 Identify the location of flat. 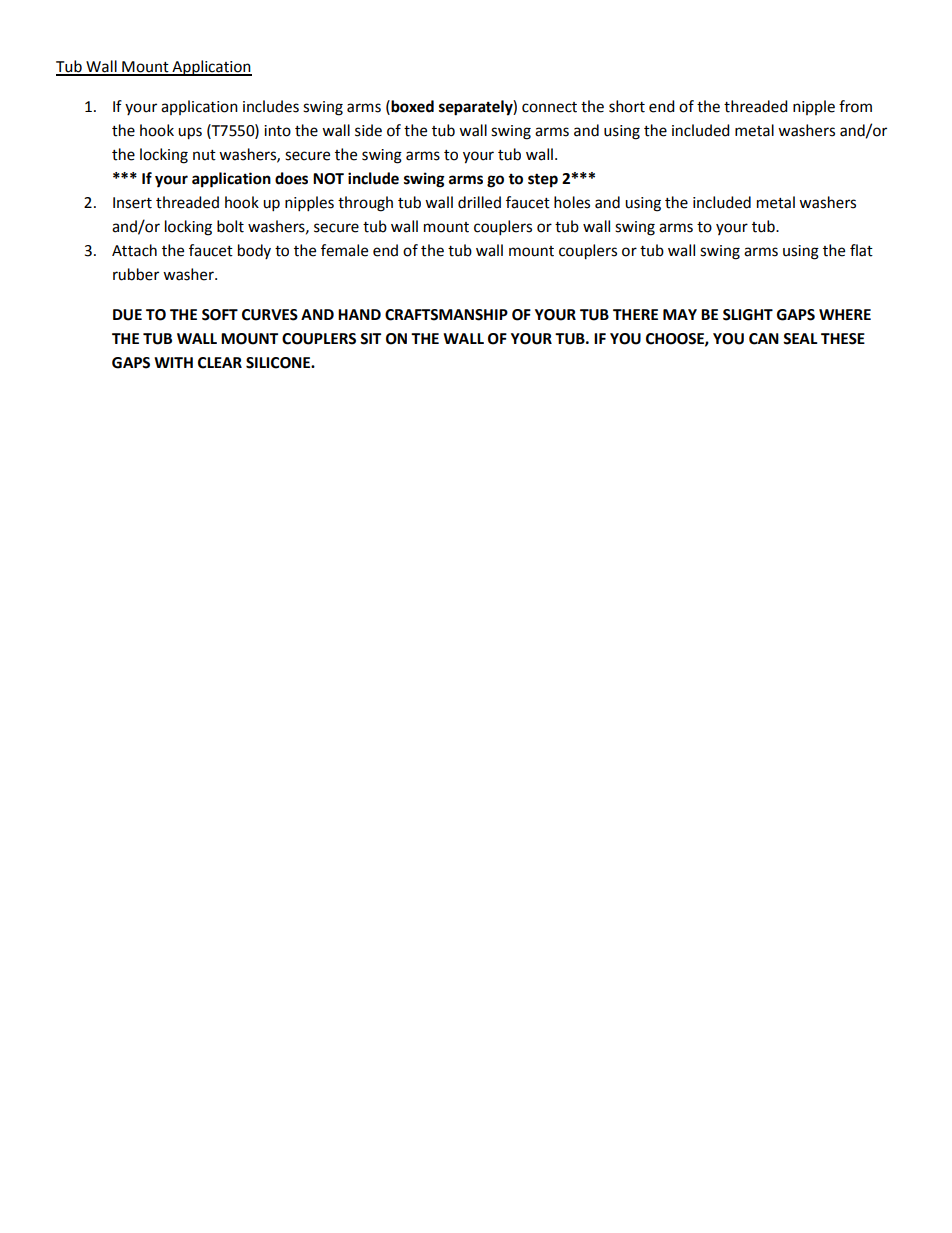
(861, 250).
